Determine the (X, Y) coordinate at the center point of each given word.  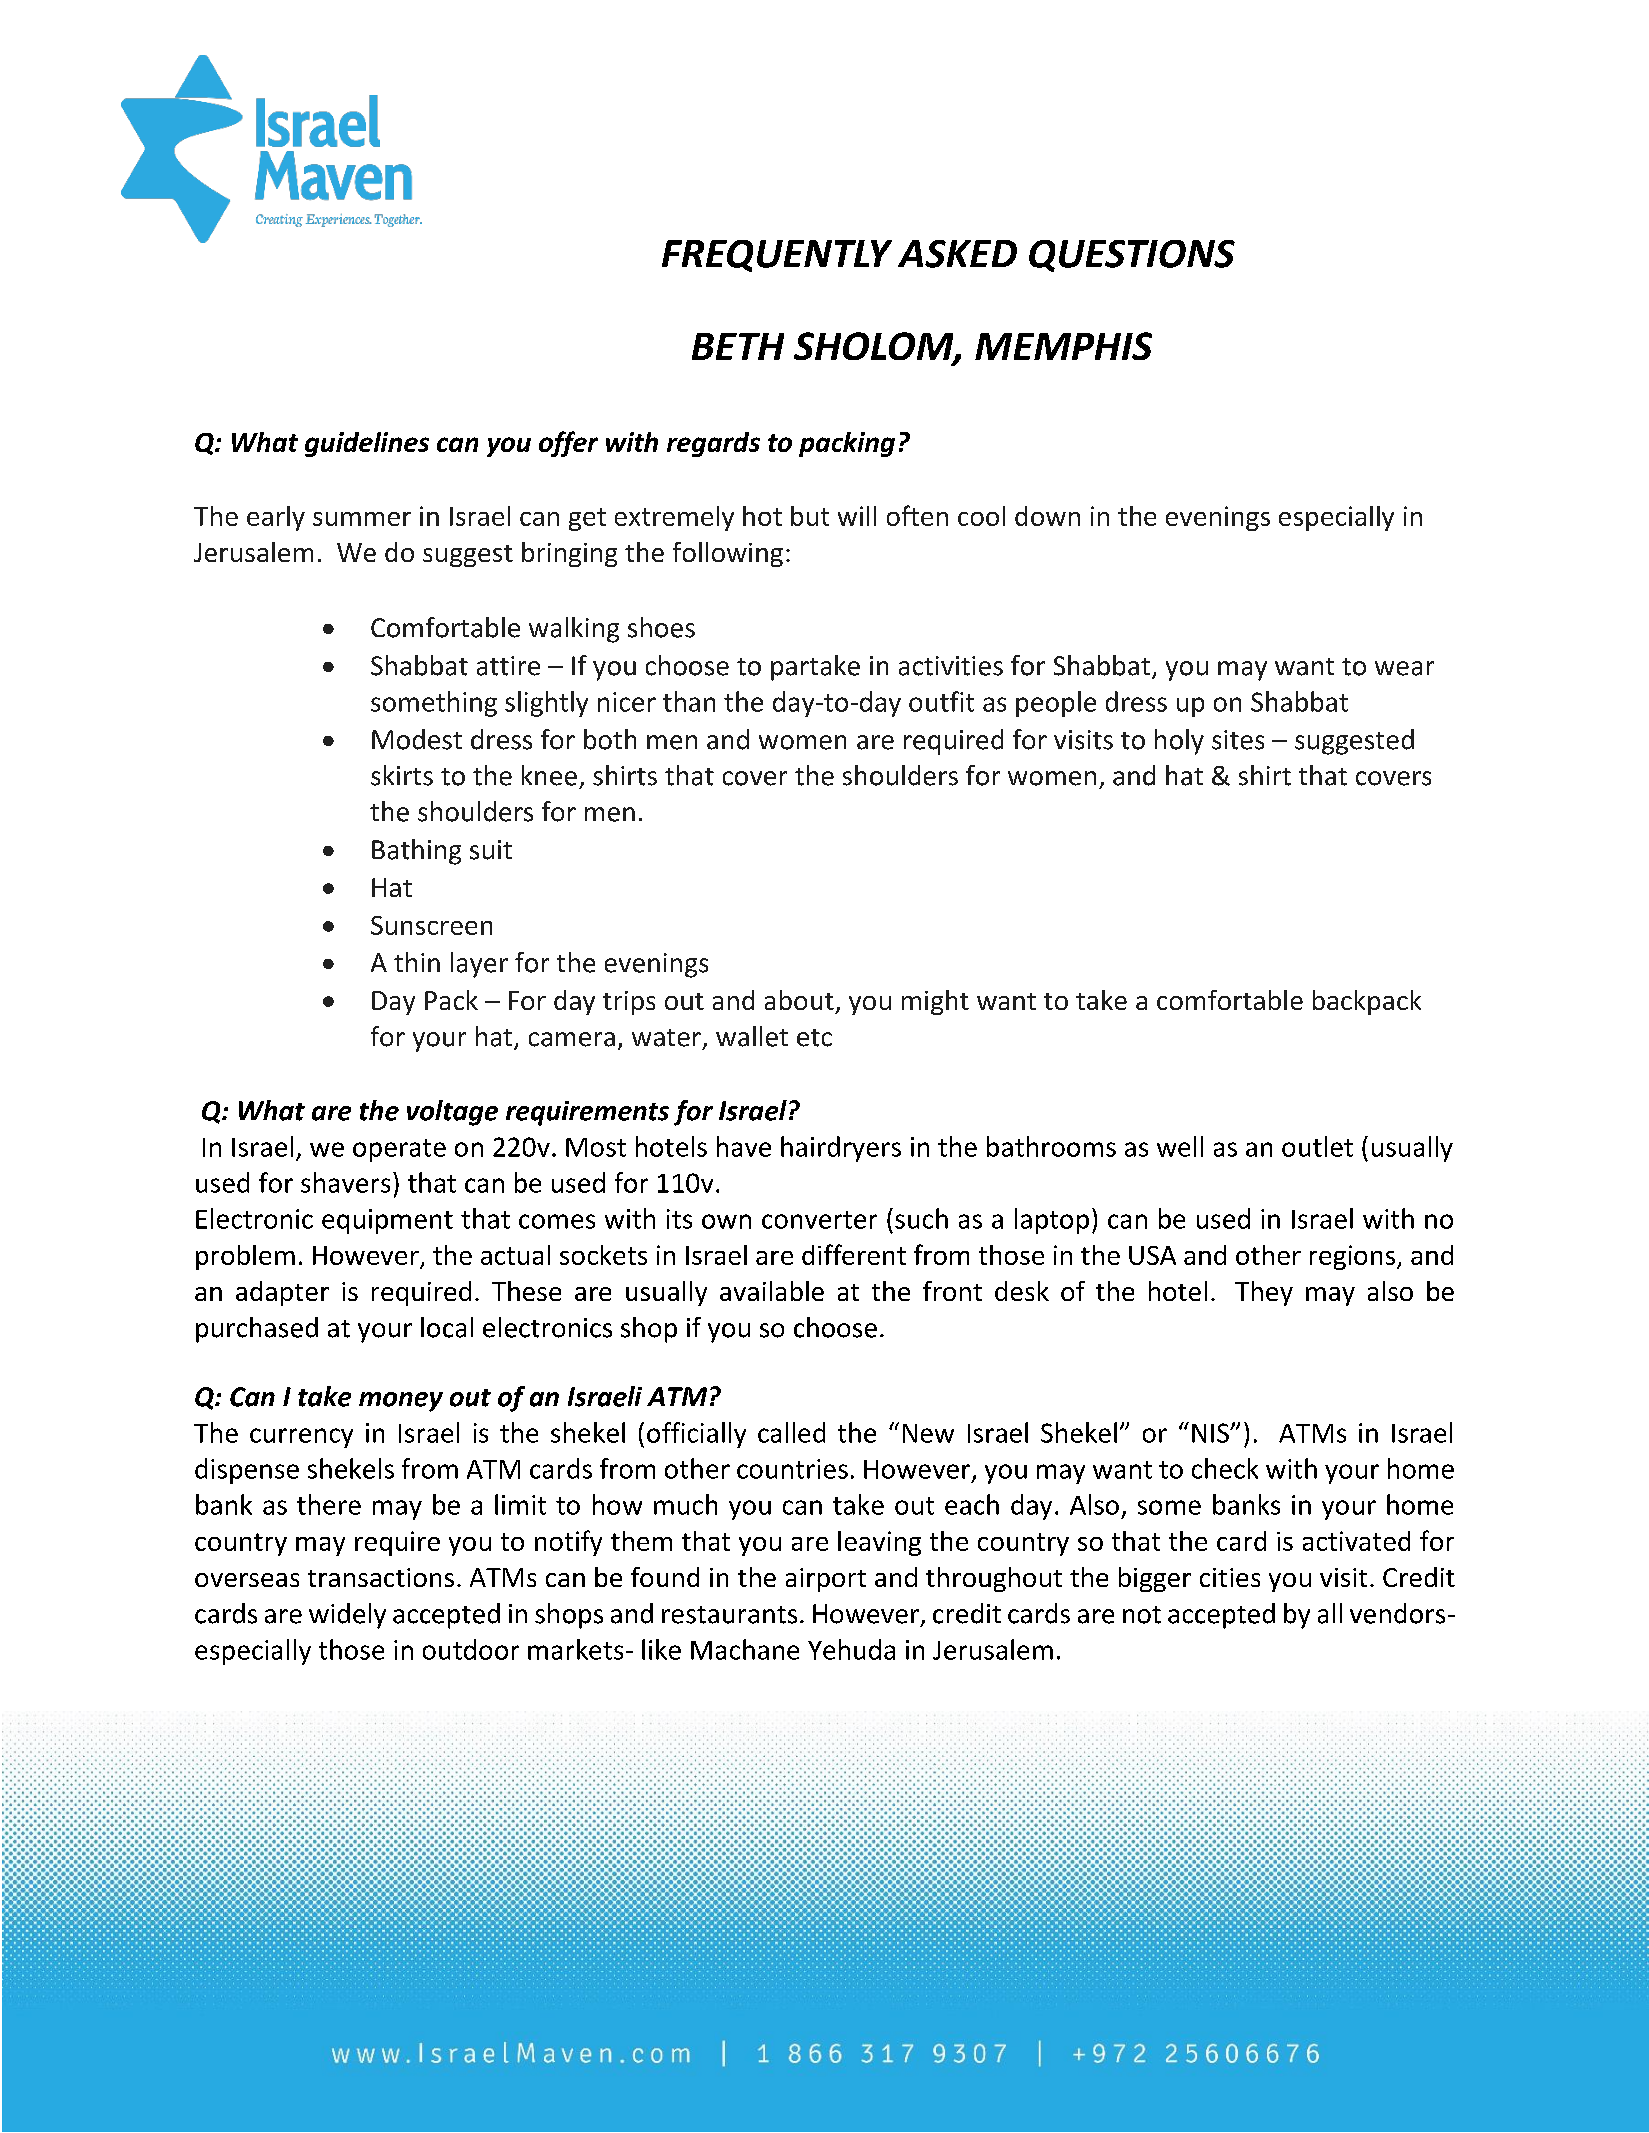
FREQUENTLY (777, 256)
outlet (1317, 1146)
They (1264, 1293)
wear (1404, 668)
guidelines (367, 444)
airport (826, 1580)
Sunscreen (431, 925)
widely (347, 1616)
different (854, 1254)
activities (951, 666)
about (799, 1000)
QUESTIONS (1132, 256)
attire (508, 666)
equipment (387, 1221)
